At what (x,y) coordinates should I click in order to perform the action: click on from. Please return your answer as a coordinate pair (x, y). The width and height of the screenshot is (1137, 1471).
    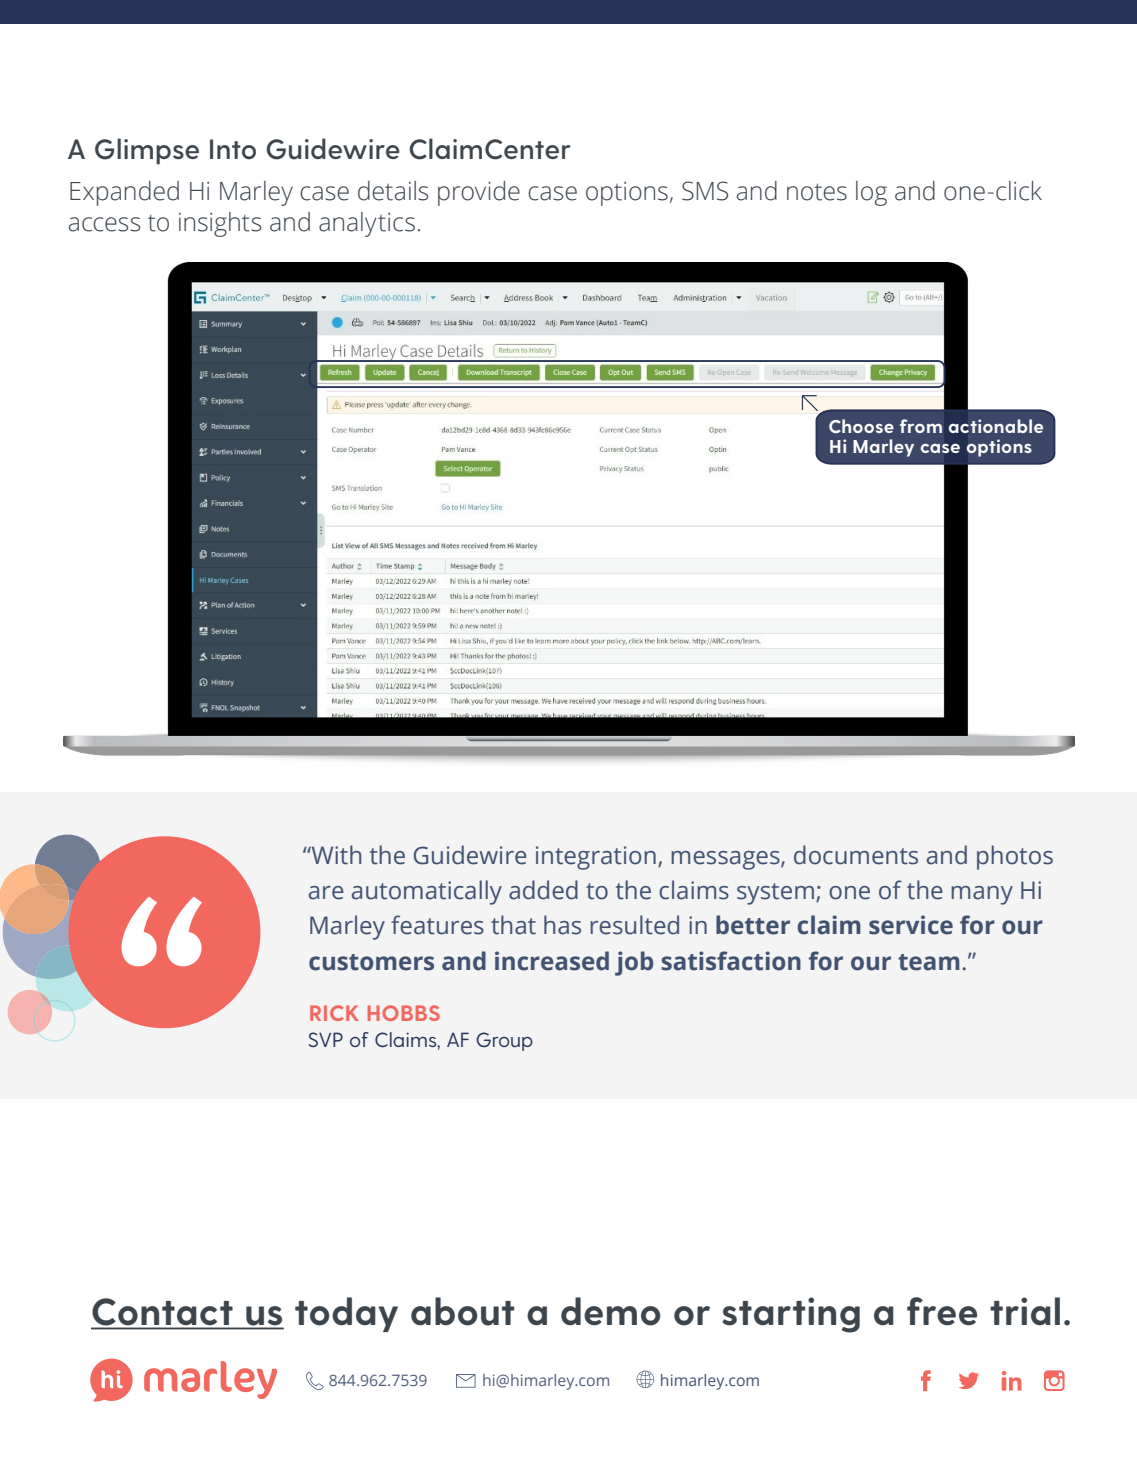
    Looking at the image, I should click on (921, 426).
